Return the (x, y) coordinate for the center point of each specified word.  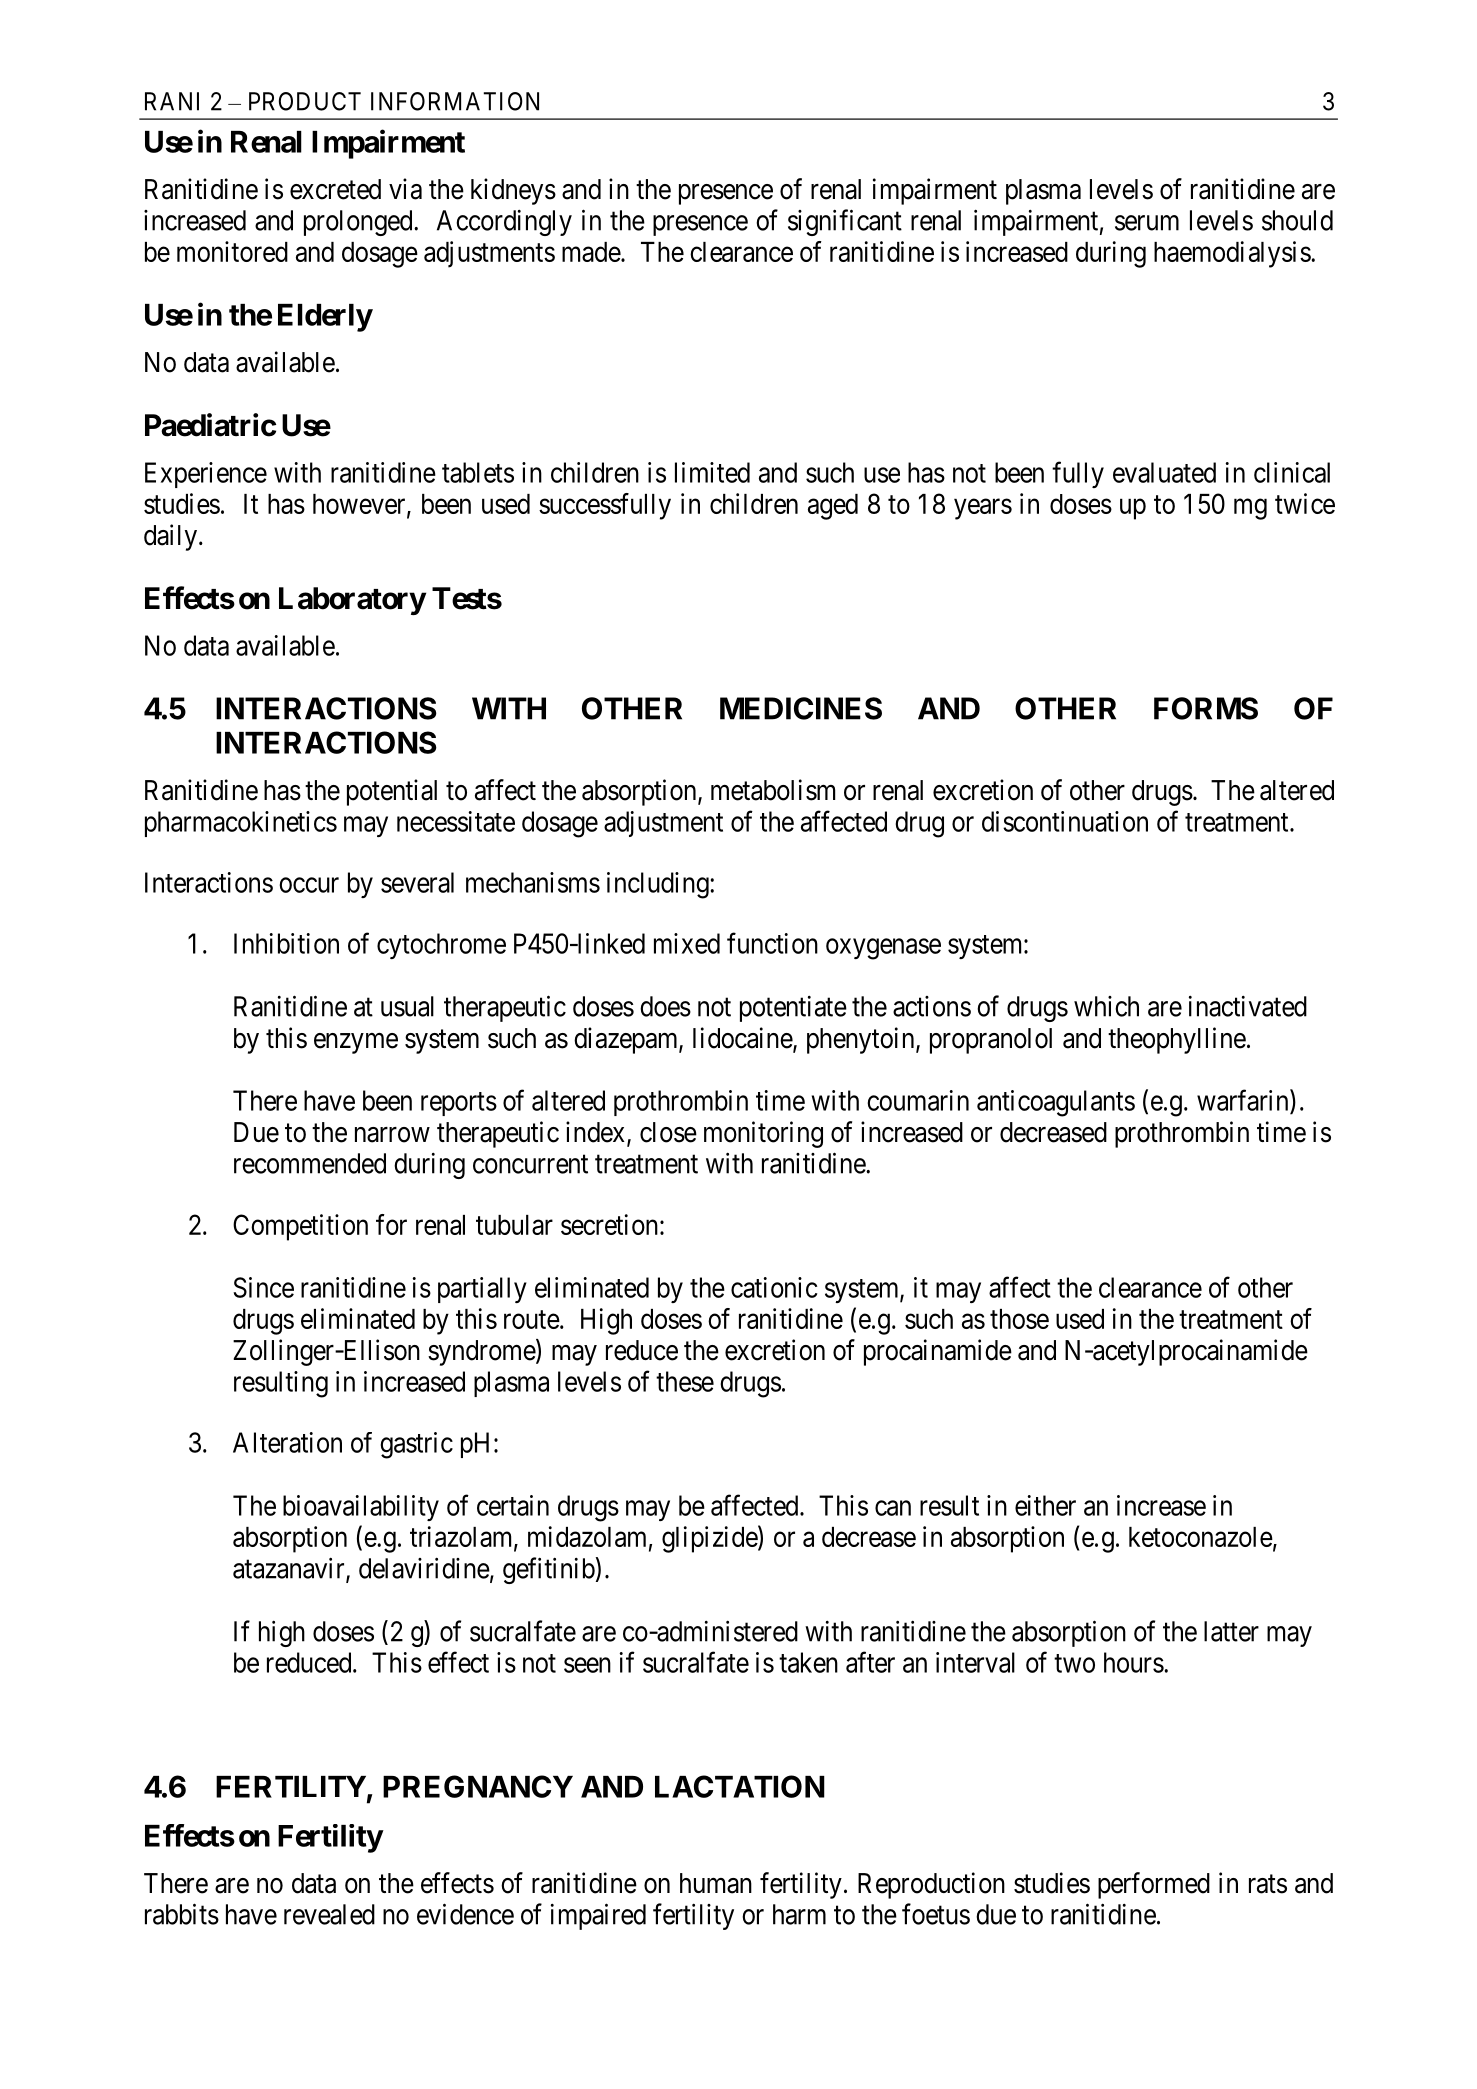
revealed (329, 1914)
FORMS (1206, 708)
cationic (774, 1287)
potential (392, 792)
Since (263, 1287)
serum (1147, 223)
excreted (335, 189)
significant (845, 222)
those (1019, 1319)
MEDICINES (801, 708)
